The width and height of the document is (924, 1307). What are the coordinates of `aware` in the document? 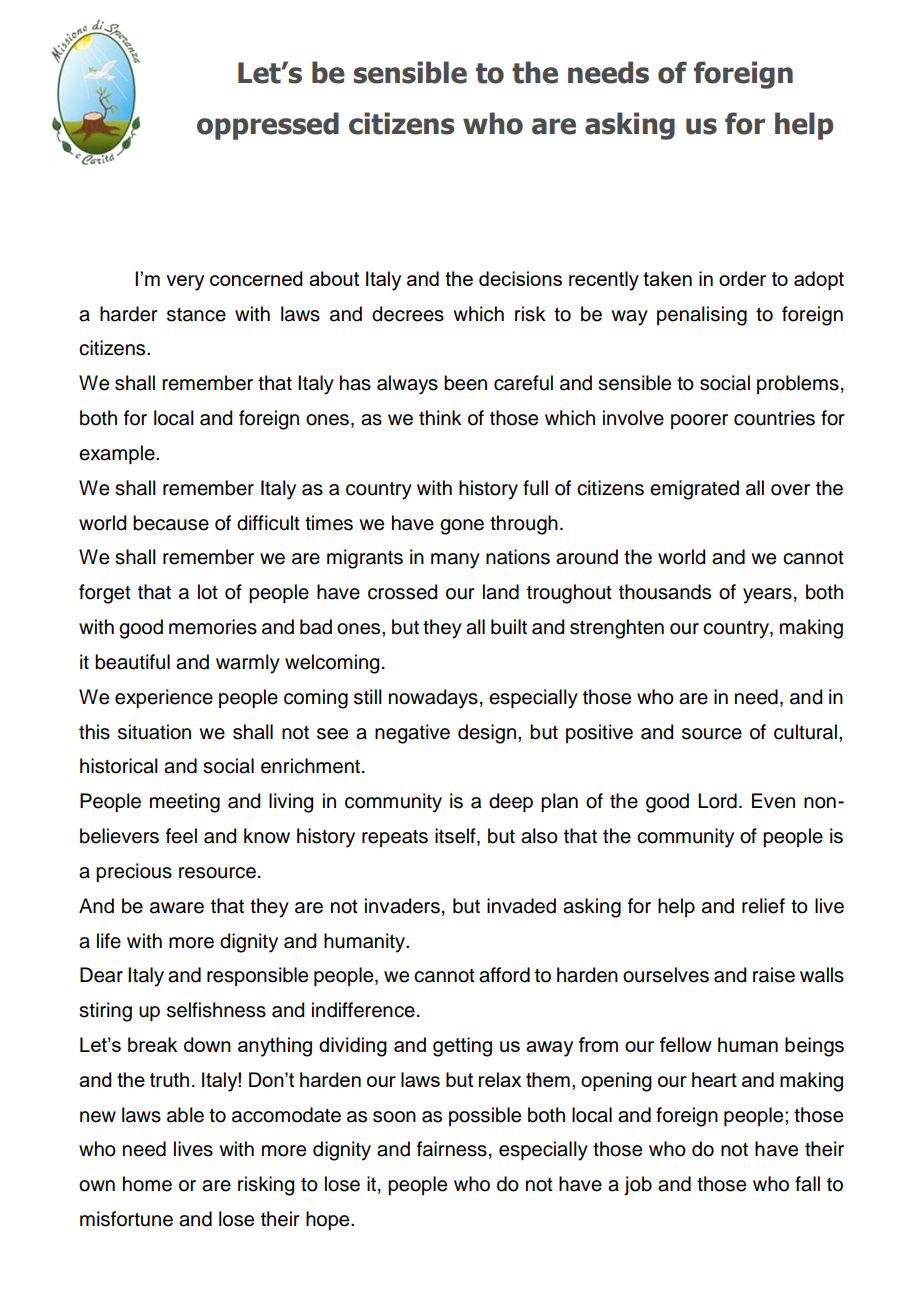 It's located at (177, 908).
